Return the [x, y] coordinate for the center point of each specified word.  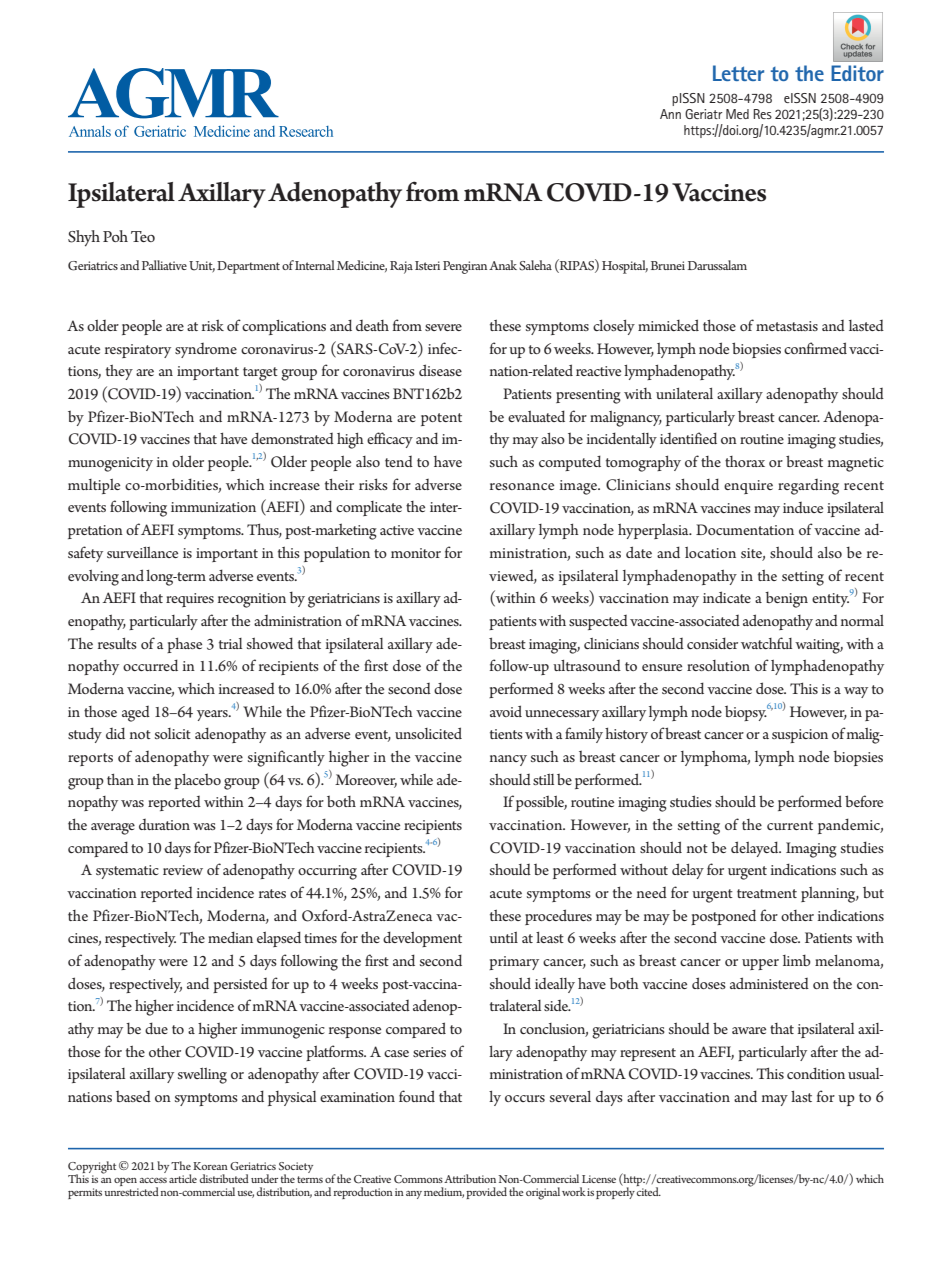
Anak [503, 265]
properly [616, 1192]
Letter [738, 73]
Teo [143, 236]
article [183, 1178]
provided [486, 1193]
